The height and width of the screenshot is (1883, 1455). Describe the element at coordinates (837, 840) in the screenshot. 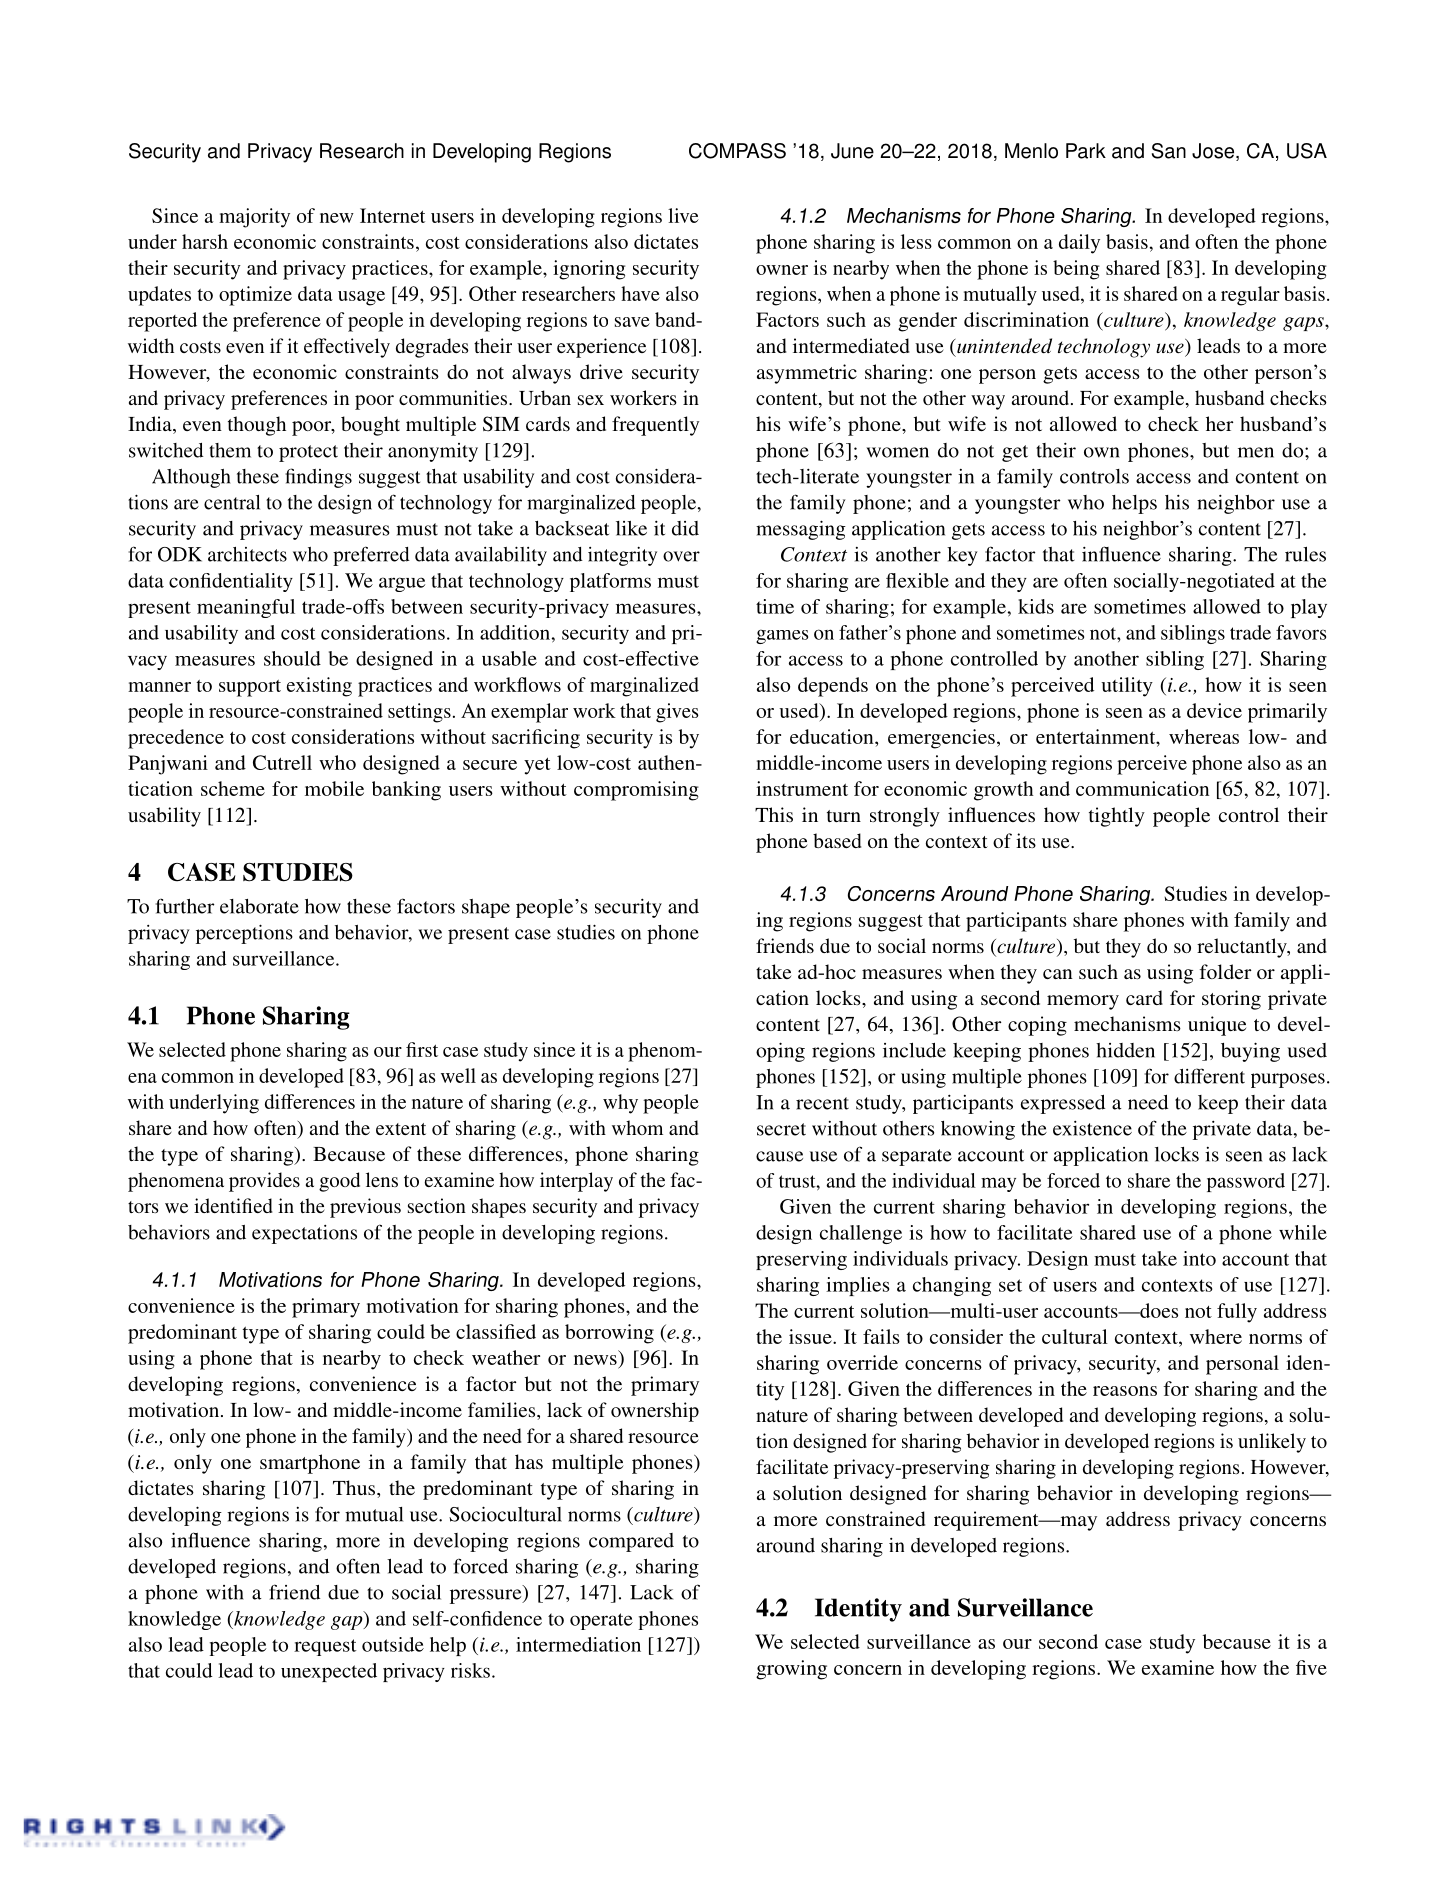

I see `based` at that location.
